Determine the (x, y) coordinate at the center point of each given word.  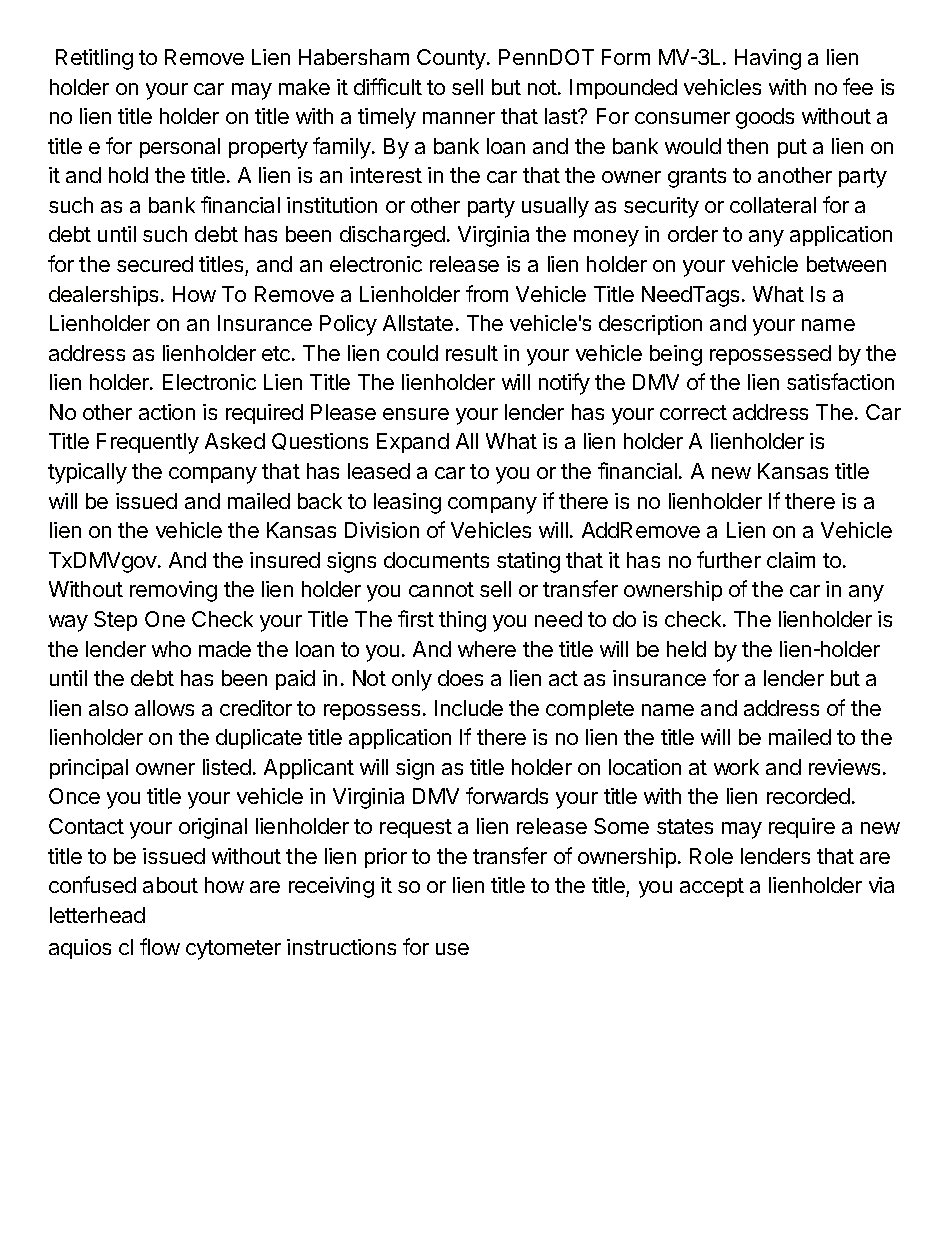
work (736, 767)
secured (155, 264)
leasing (407, 503)
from (487, 293)
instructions (341, 947)
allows (164, 708)
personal (180, 148)
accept (712, 887)
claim (791, 560)
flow (160, 946)
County (452, 59)
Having (768, 59)
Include (469, 708)
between (846, 264)
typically (87, 473)
